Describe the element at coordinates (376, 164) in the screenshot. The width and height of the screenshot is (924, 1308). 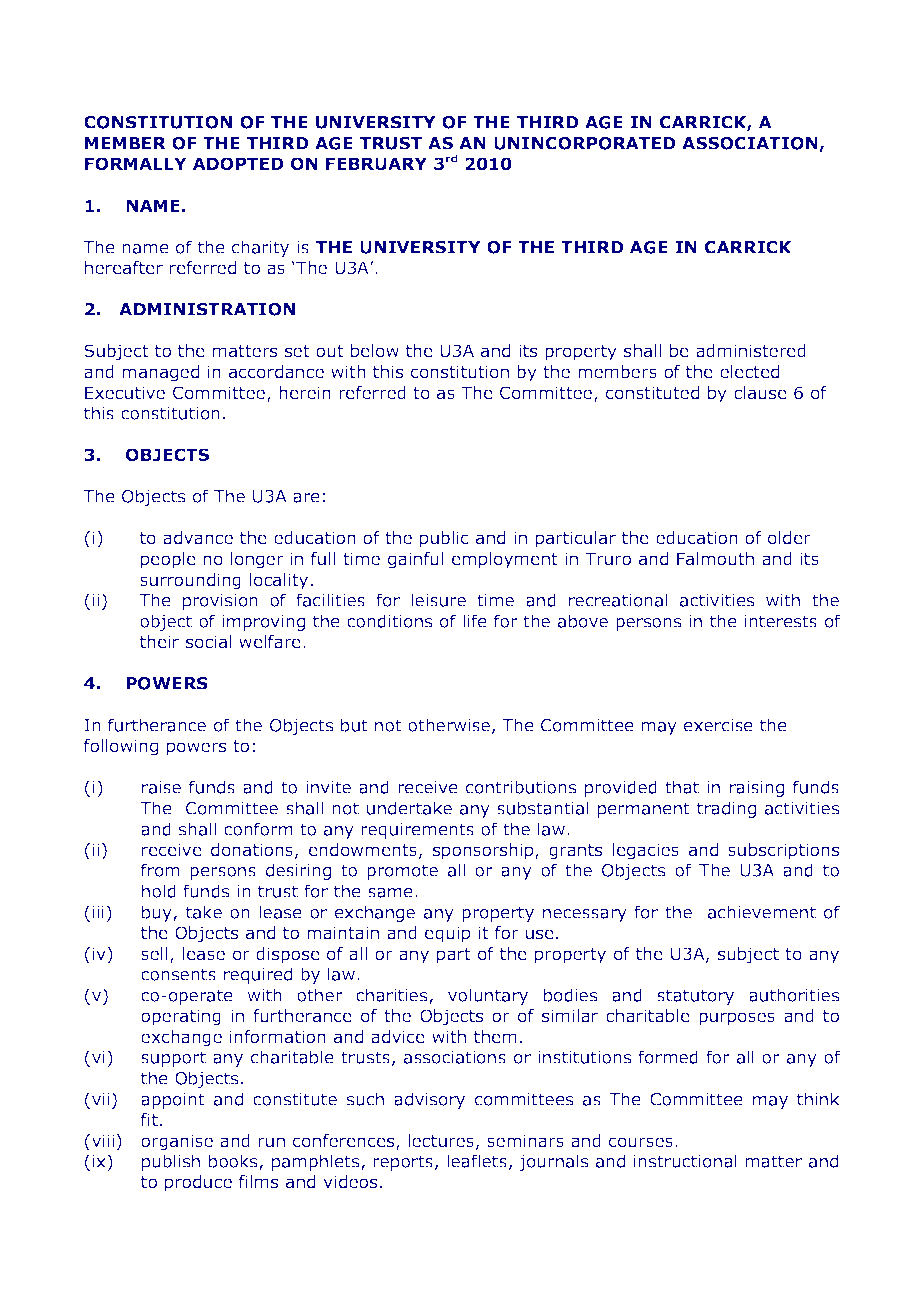
I see `FEBRUARY` at that location.
